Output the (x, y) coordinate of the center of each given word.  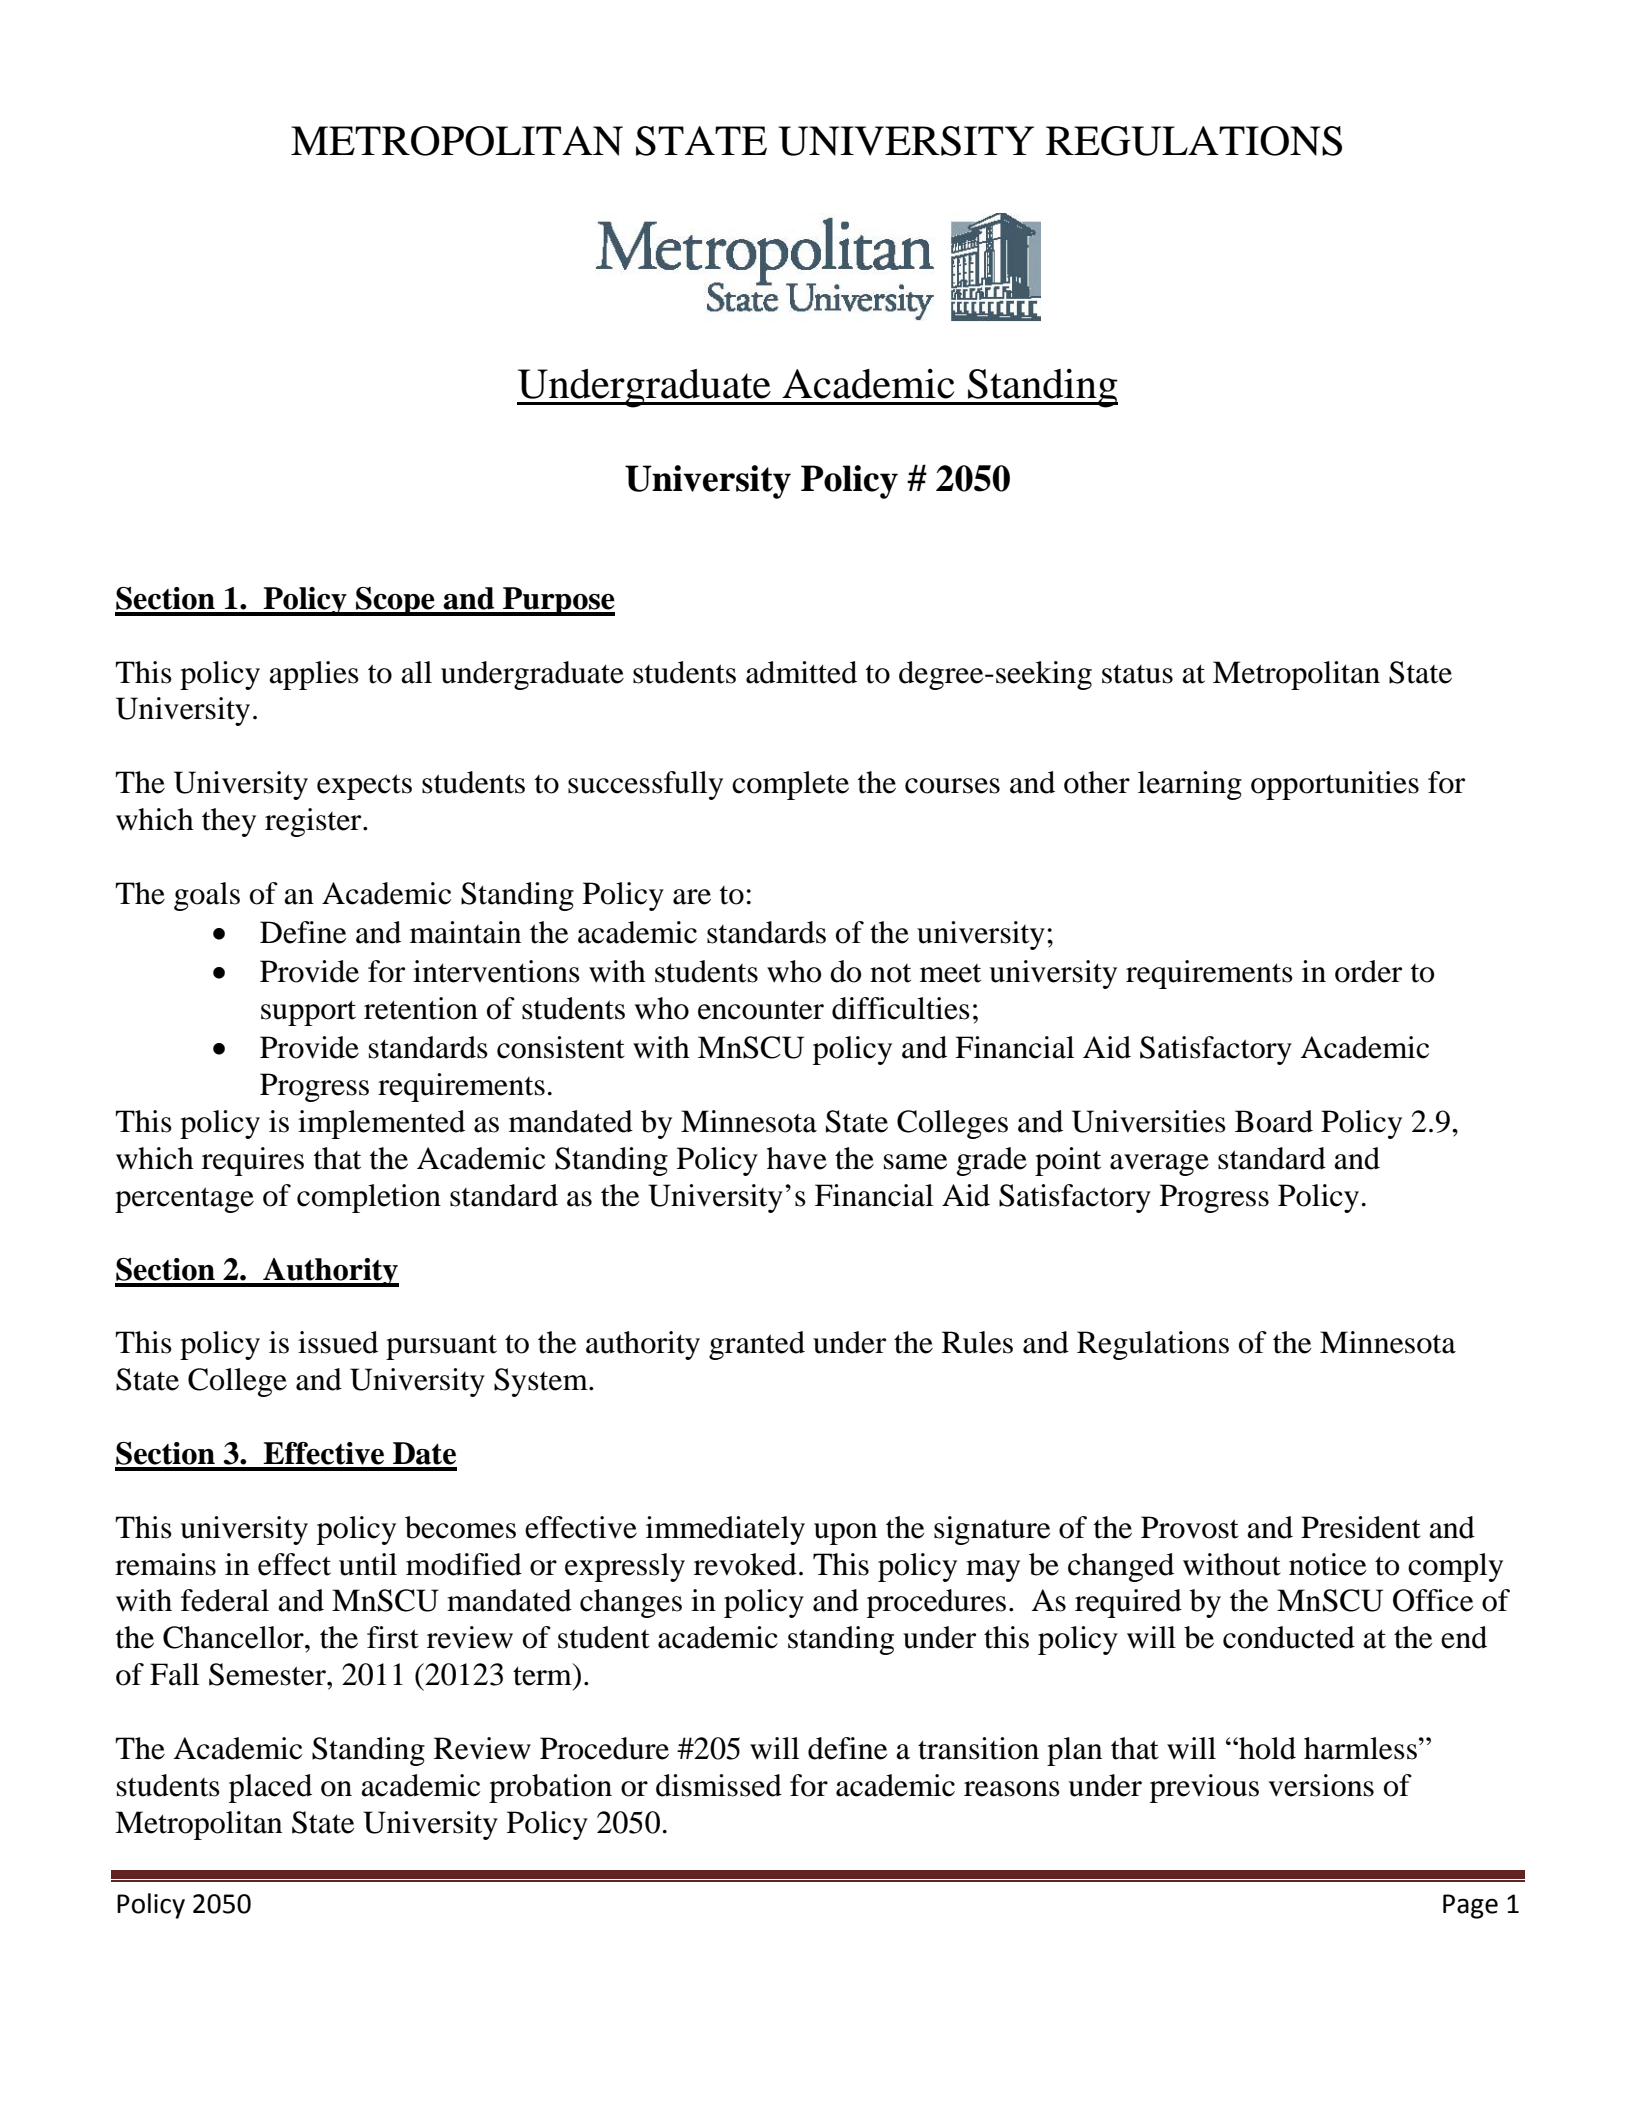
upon (845, 1534)
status (1137, 674)
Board (1274, 1121)
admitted (801, 672)
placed (270, 1788)
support (308, 1013)
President (1361, 1527)
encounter (761, 1010)
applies (314, 675)
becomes (460, 1527)
